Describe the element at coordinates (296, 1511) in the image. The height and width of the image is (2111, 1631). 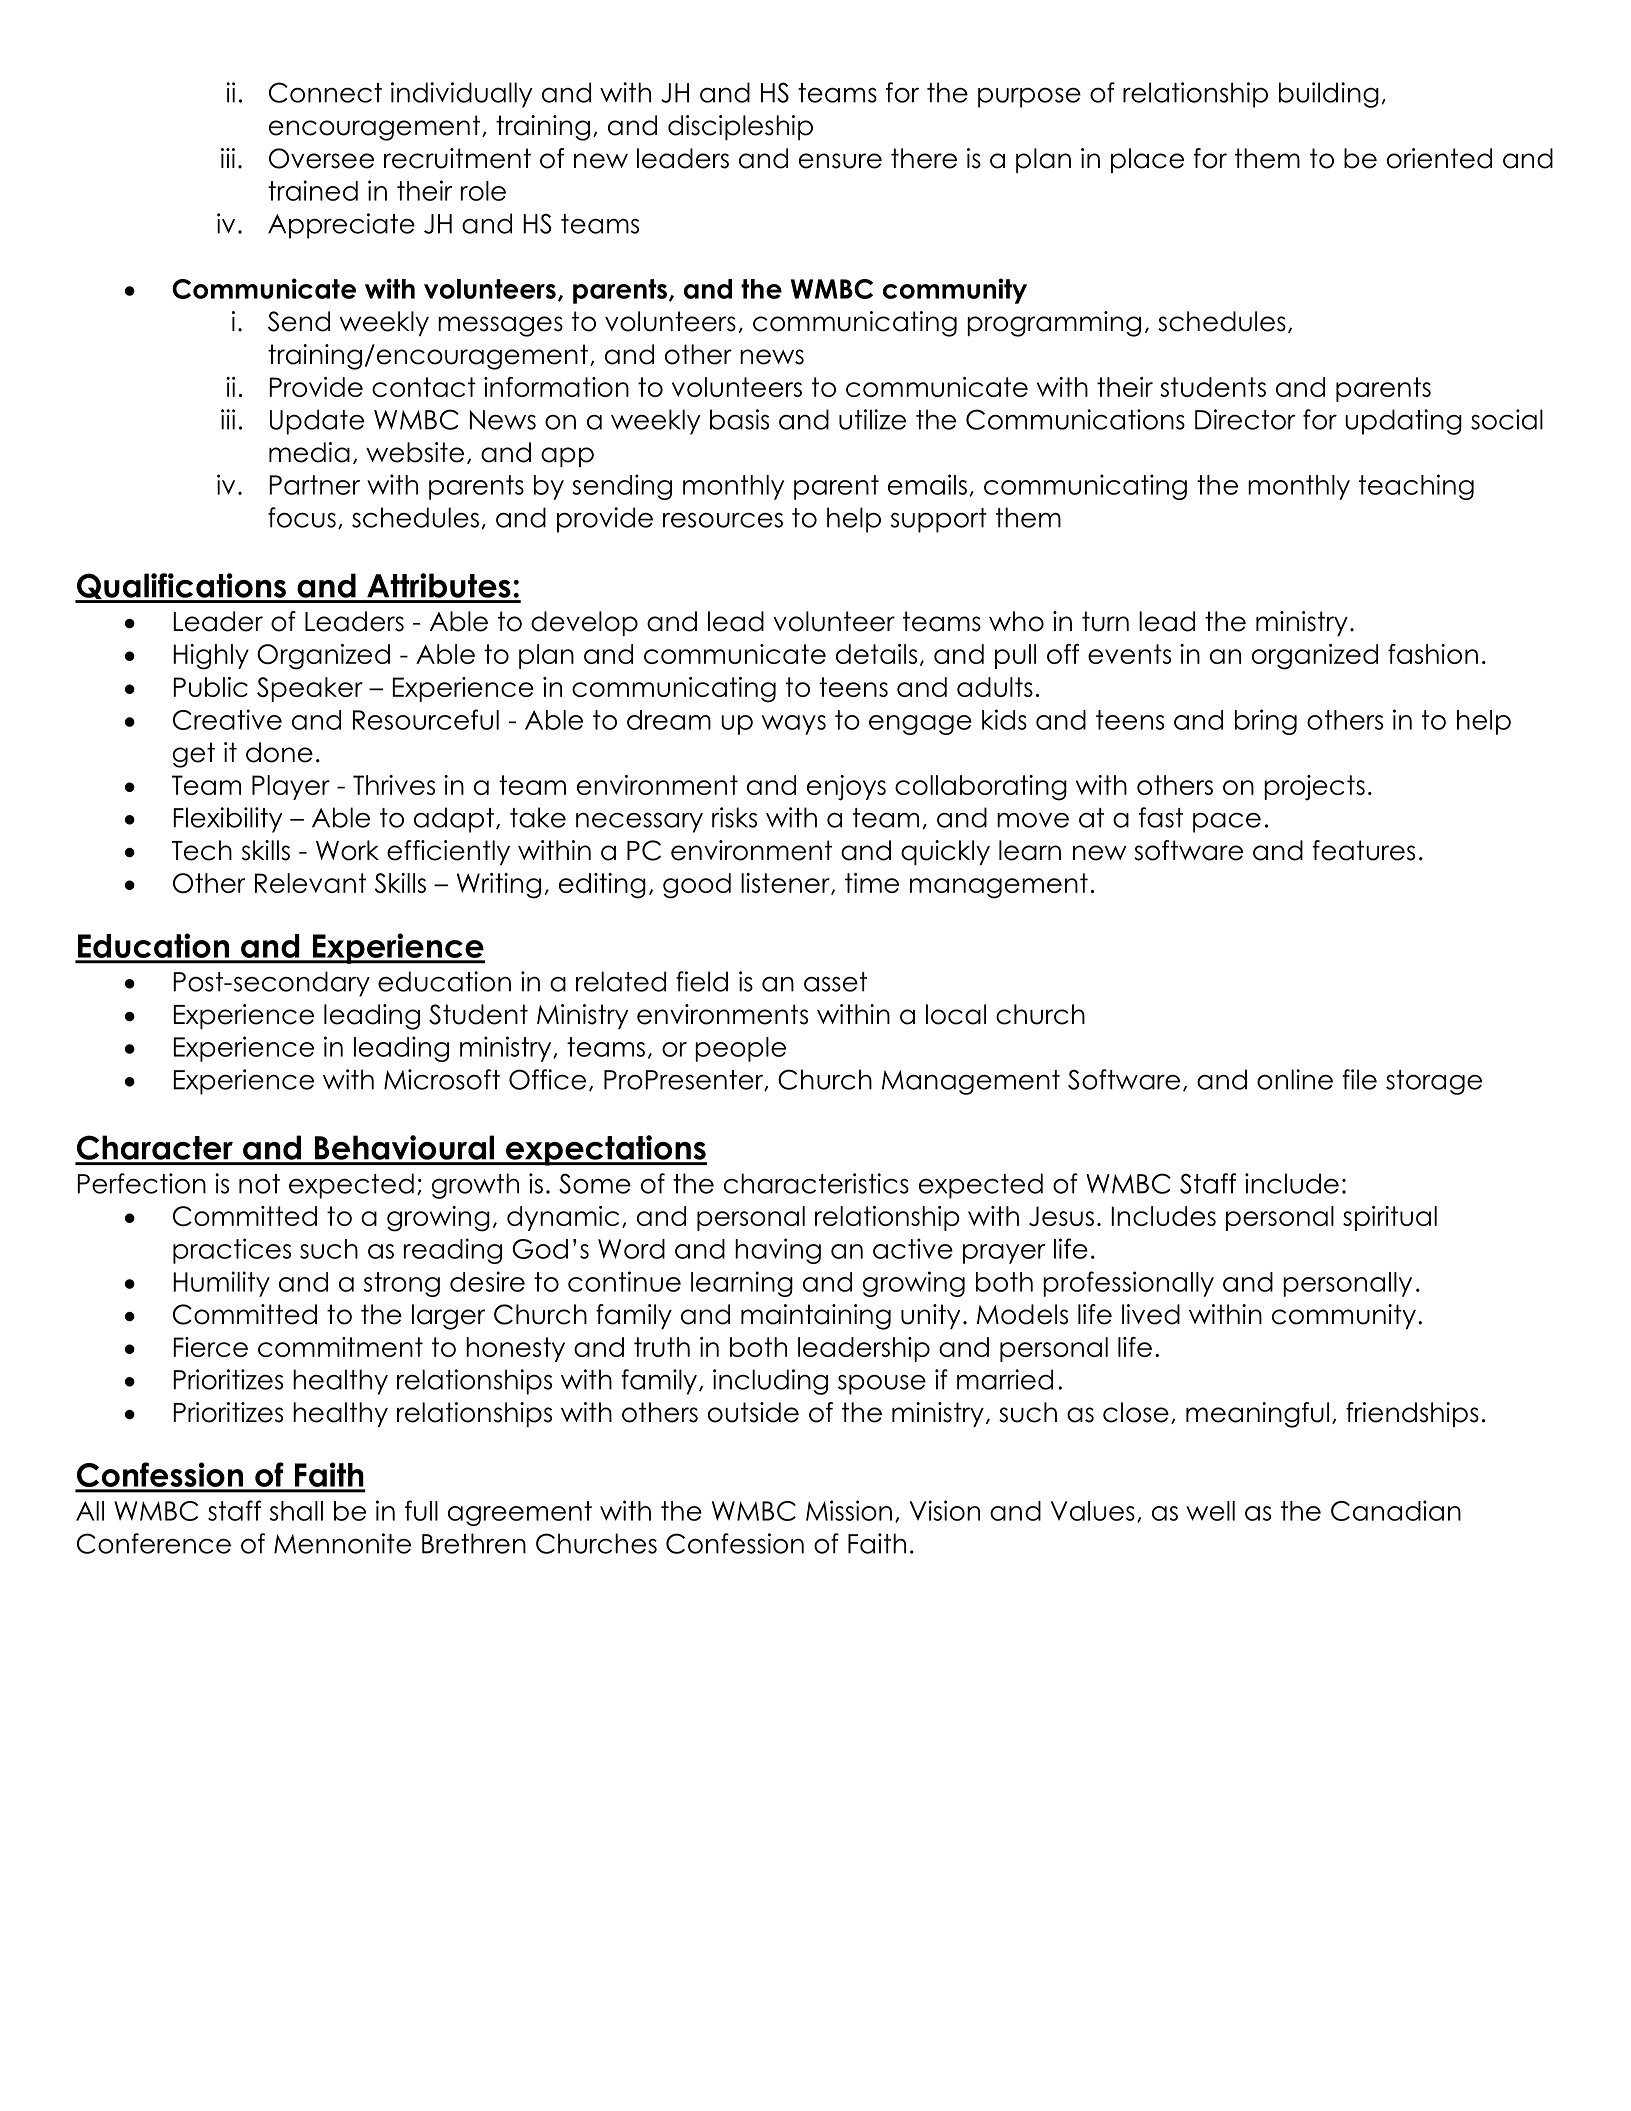
I see `shall` at that location.
